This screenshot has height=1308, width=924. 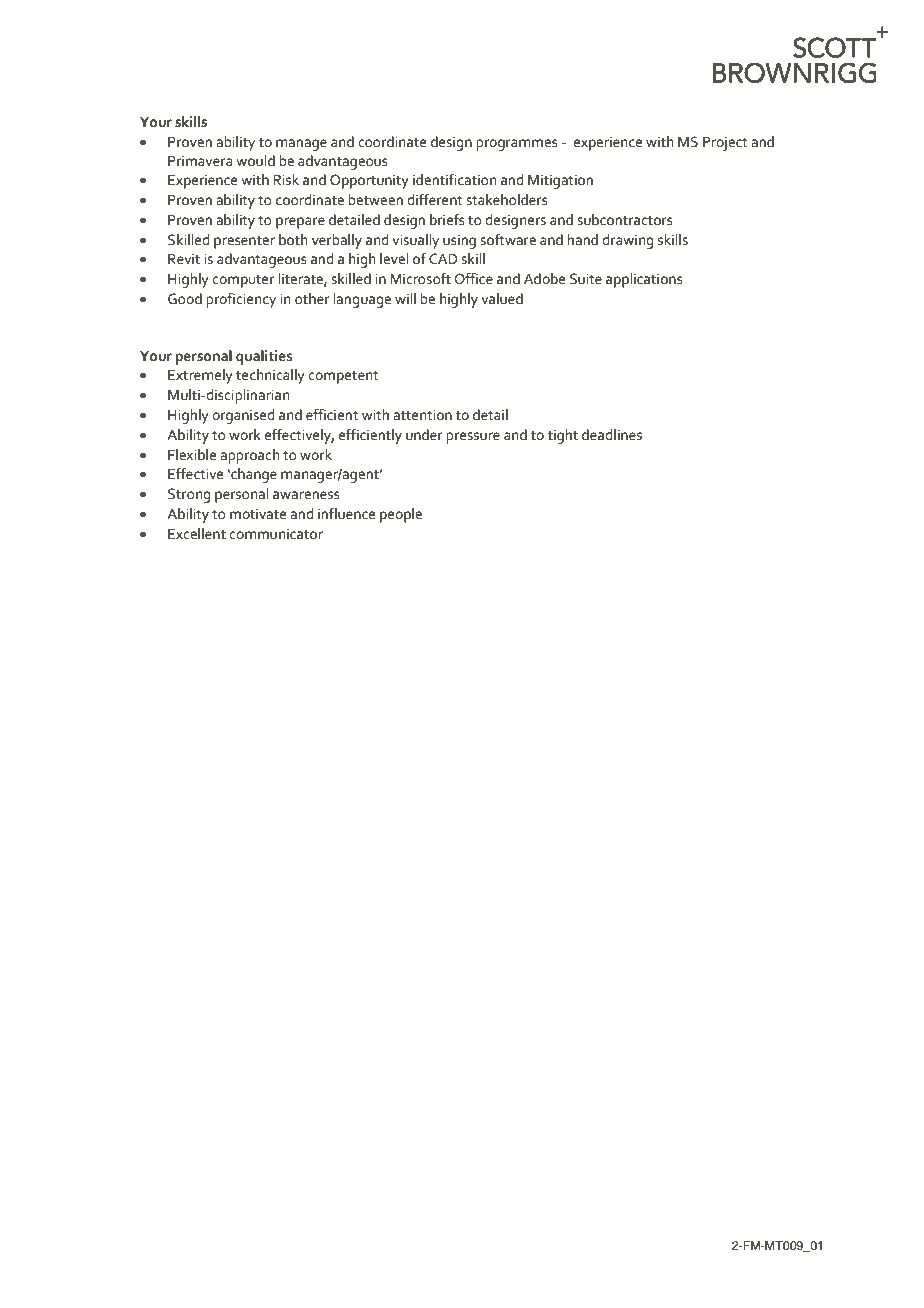 I want to click on Project, so click(x=725, y=144).
